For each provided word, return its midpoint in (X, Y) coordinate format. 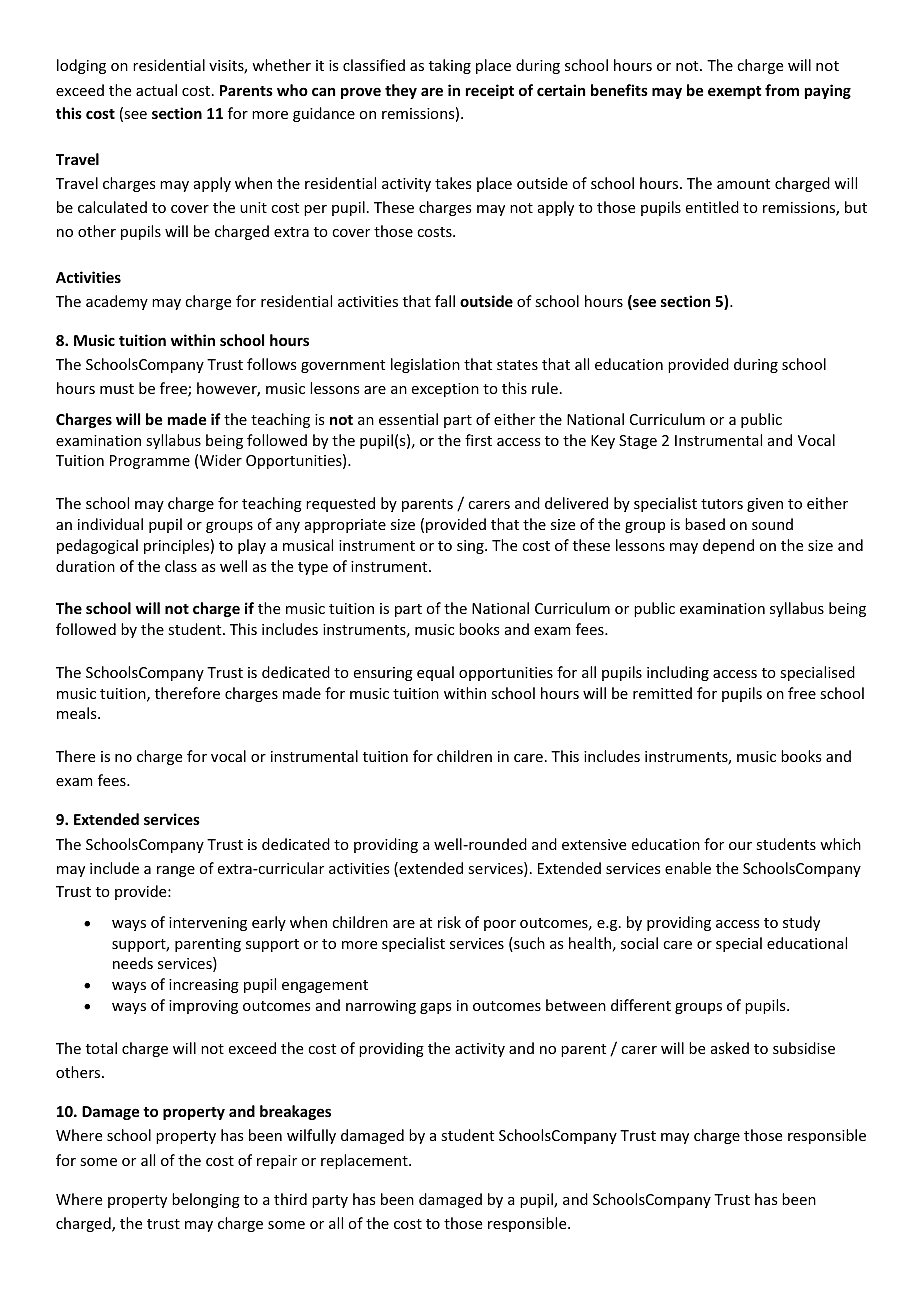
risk (449, 922)
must (117, 389)
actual (156, 90)
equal (435, 673)
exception (445, 390)
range (176, 871)
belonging (206, 1200)
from (782, 90)
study (801, 923)
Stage (638, 442)
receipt (490, 91)
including (678, 673)
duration (85, 566)
